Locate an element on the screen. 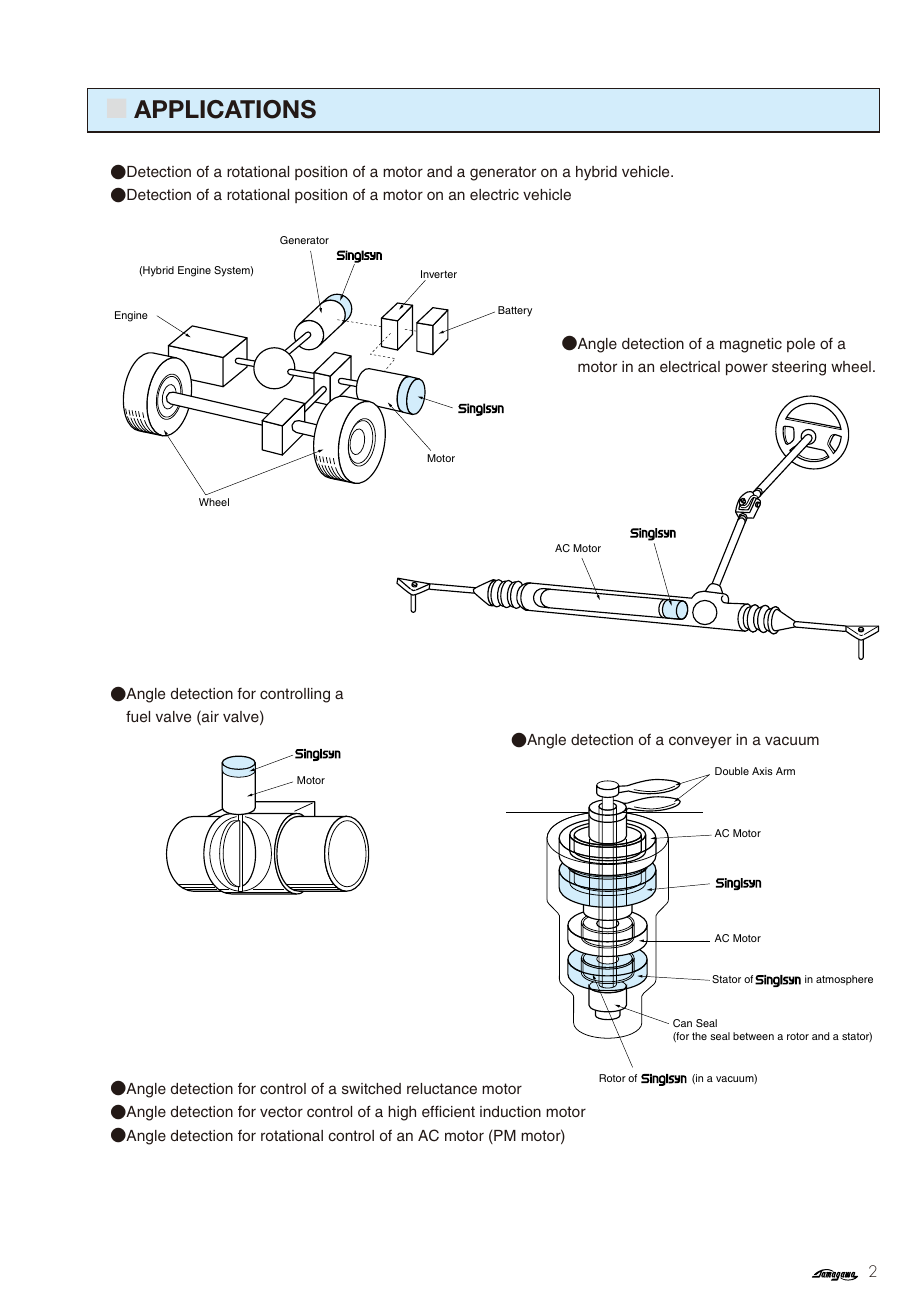  induction is located at coordinates (510, 1111).
